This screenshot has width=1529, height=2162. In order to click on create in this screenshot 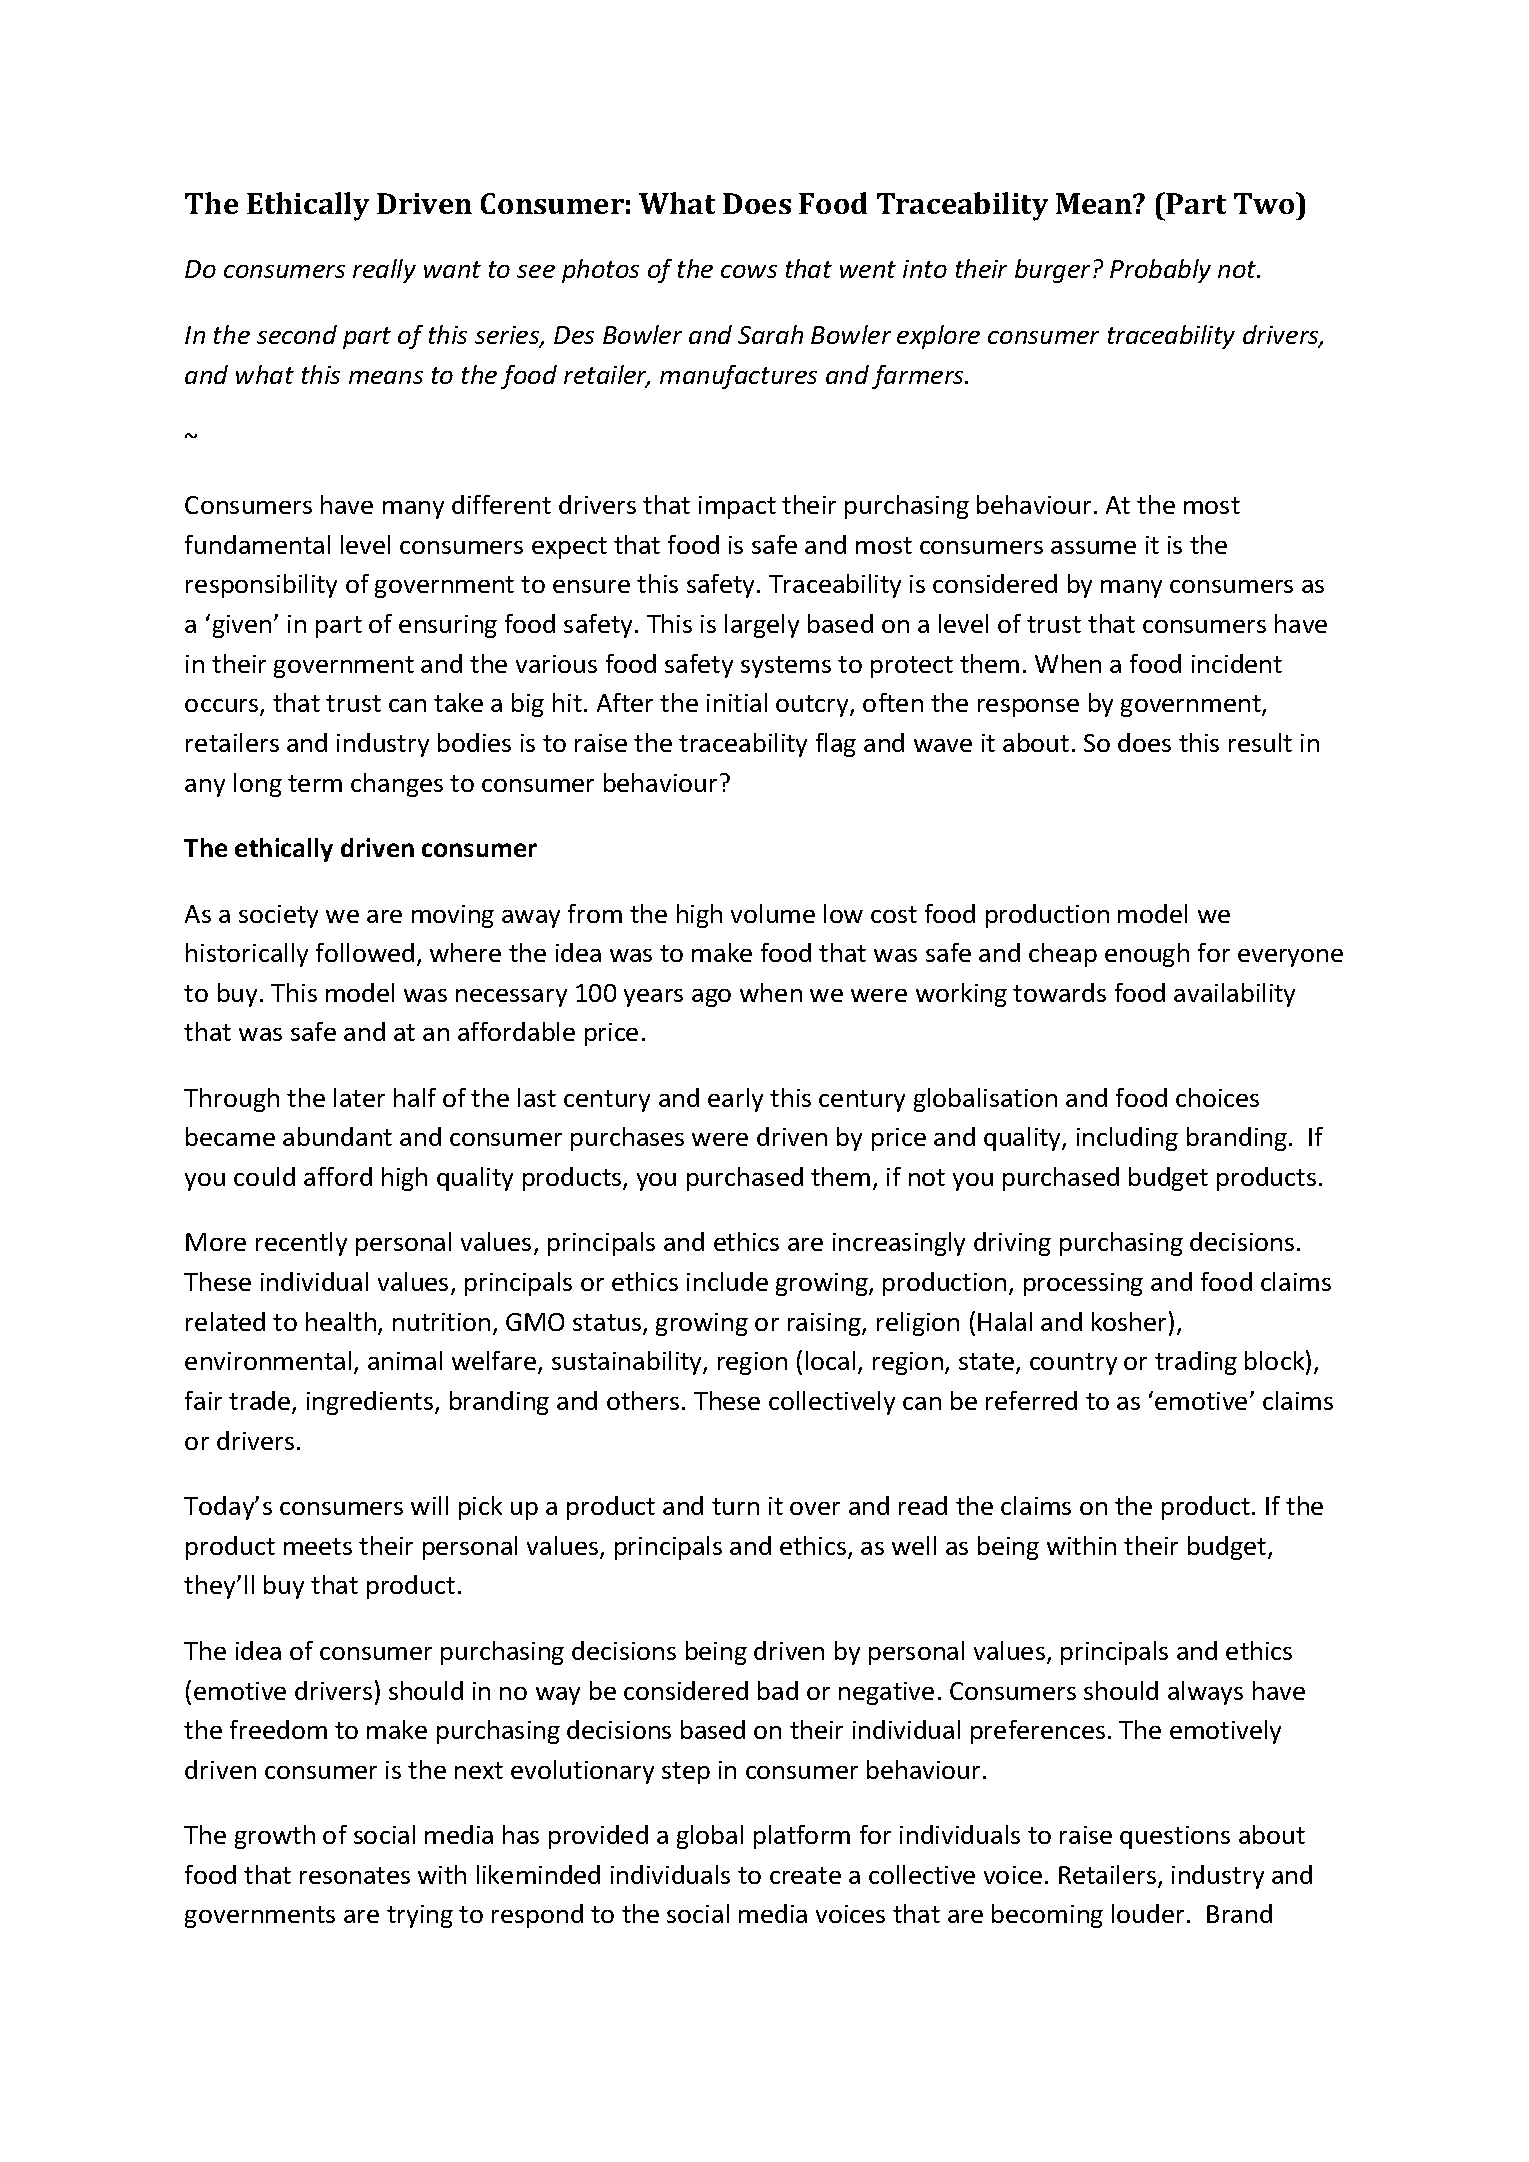, I will do `click(805, 1875)`.
